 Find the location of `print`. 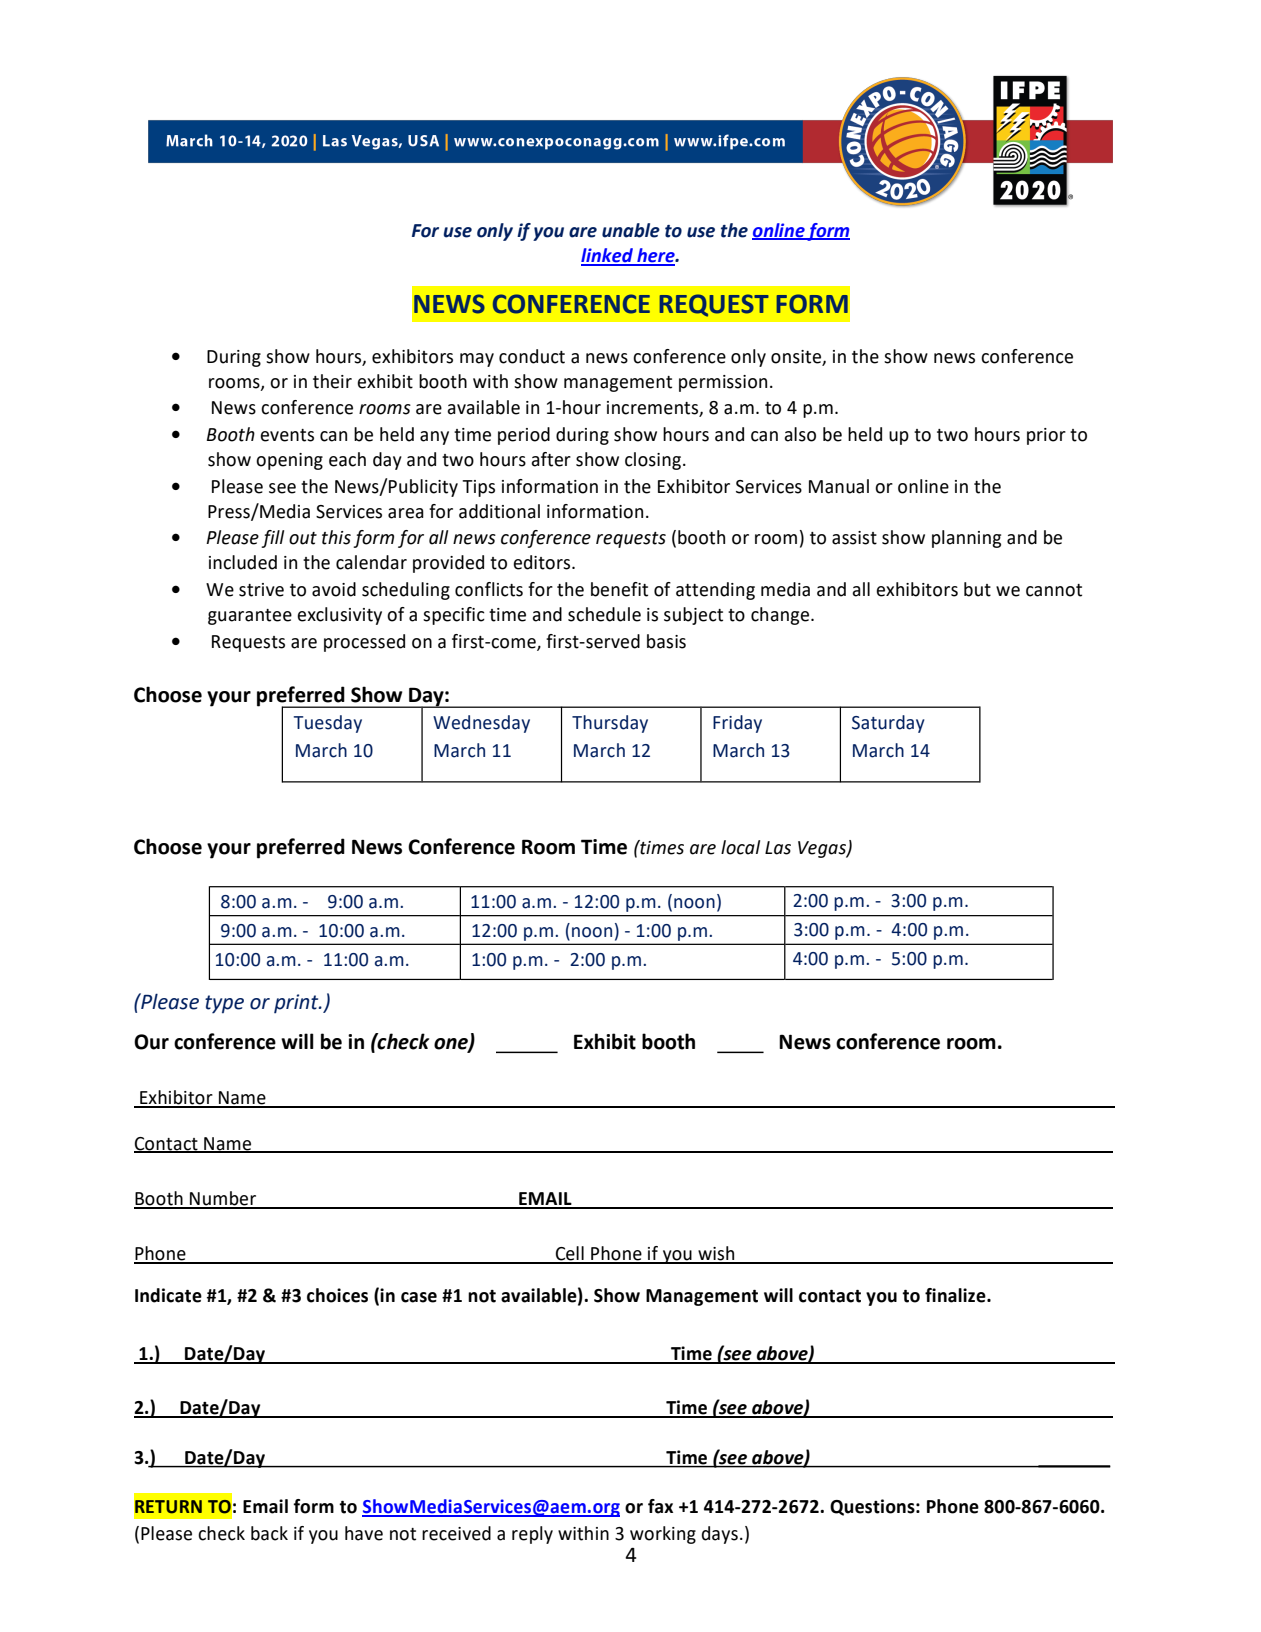

print is located at coordinates (297, 1003).
